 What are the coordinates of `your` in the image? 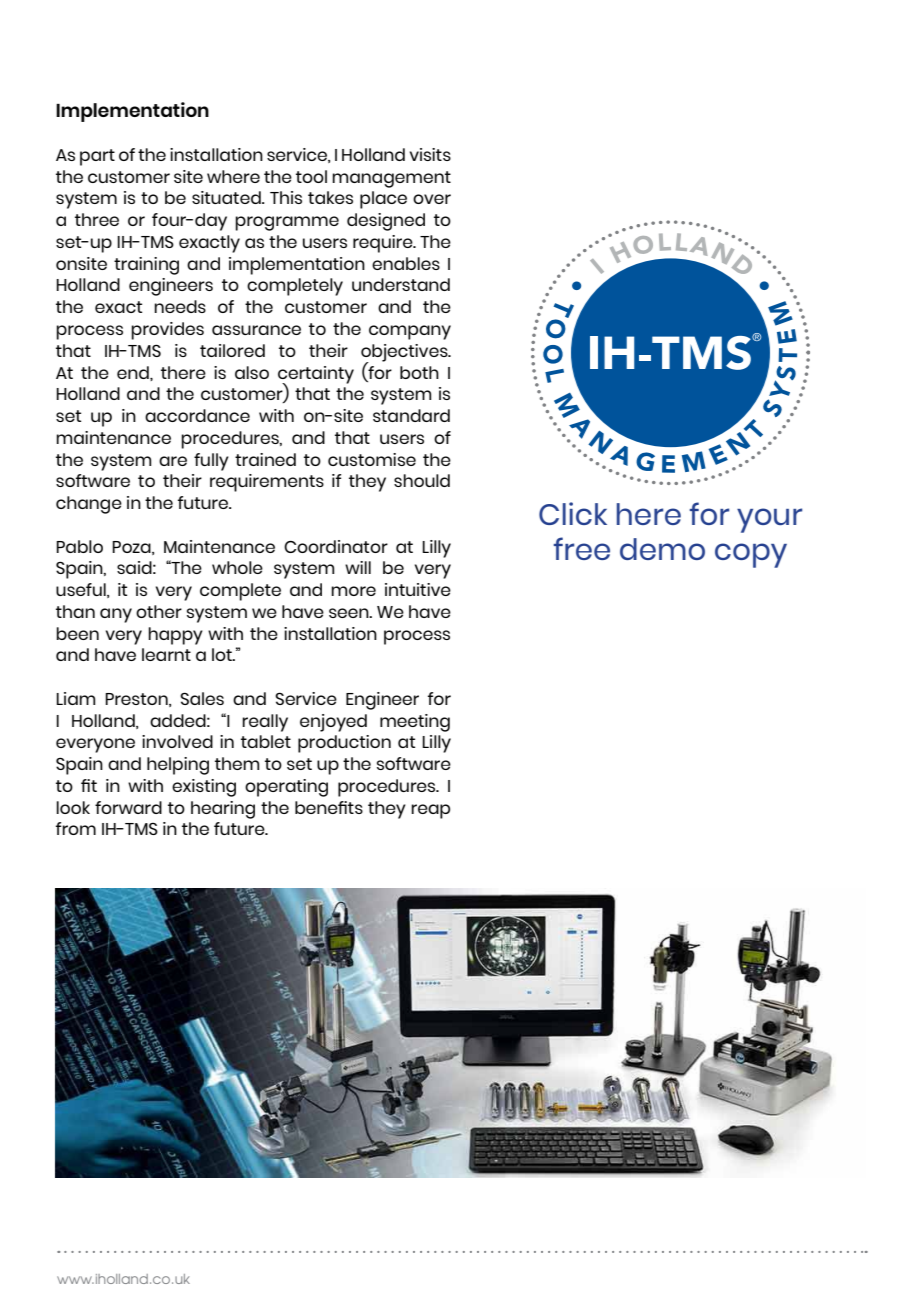 It's located at (769, 520).
